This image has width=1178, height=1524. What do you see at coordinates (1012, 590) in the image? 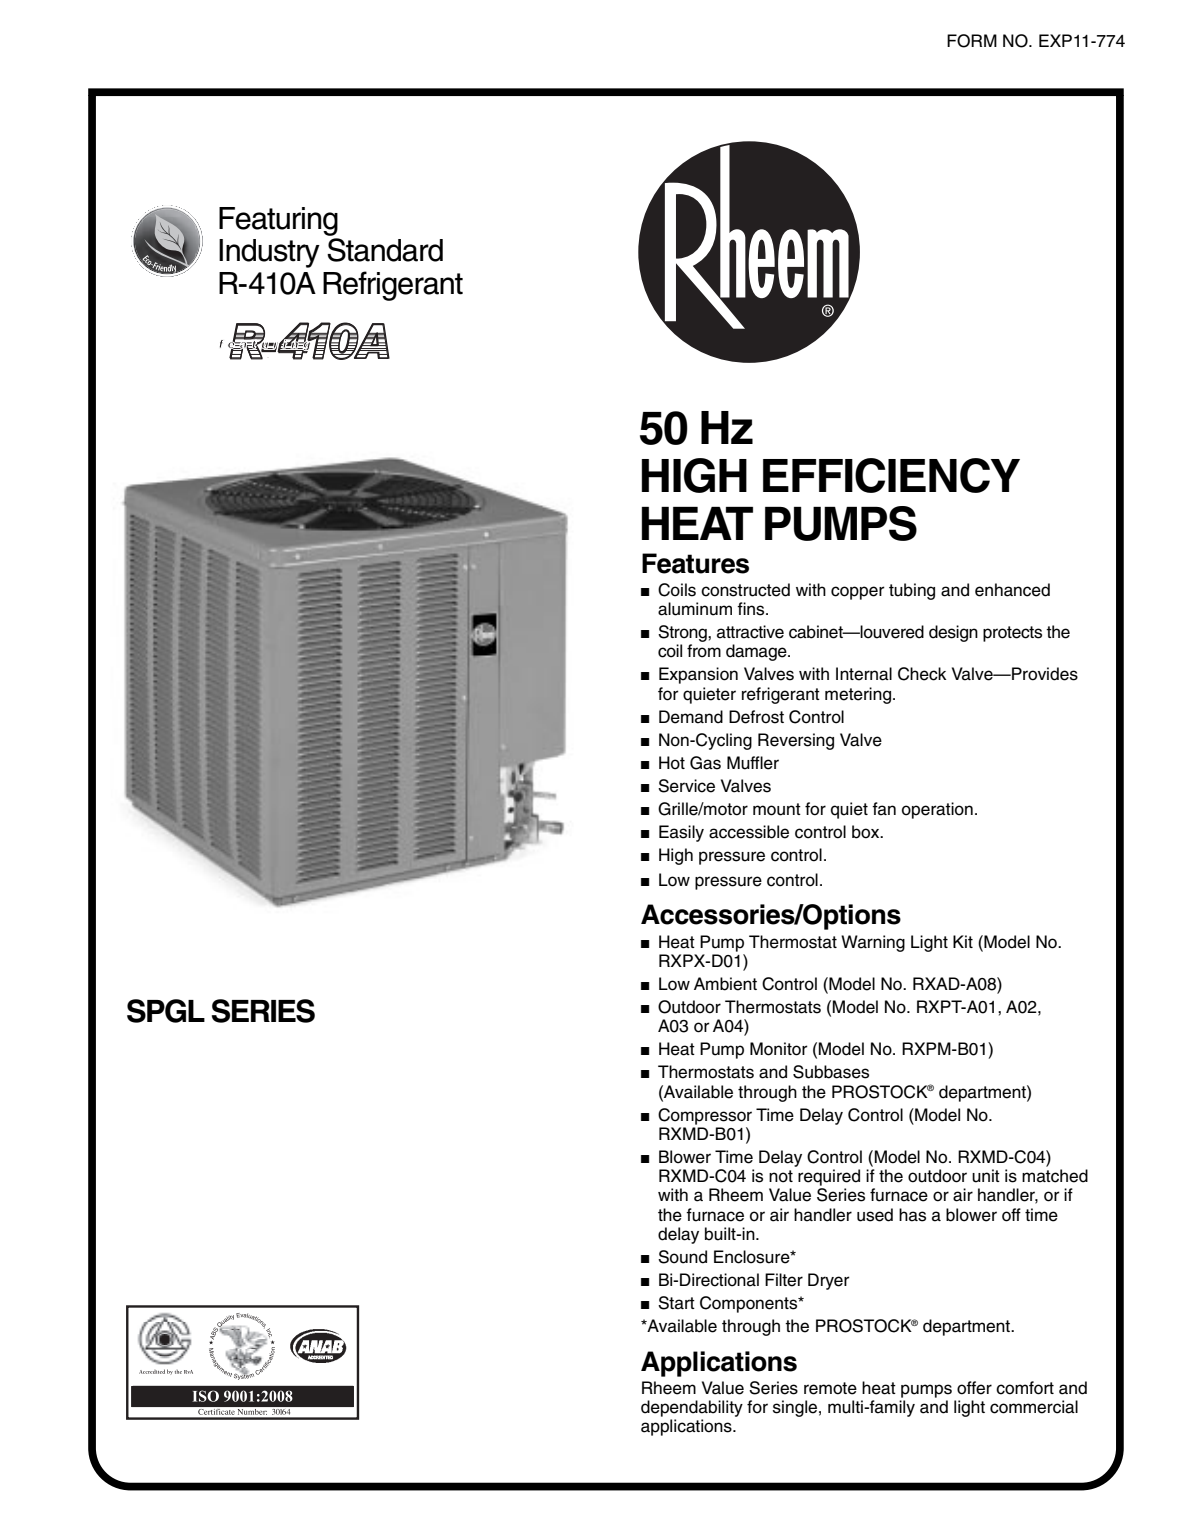
I see `enhanced` at bounding box center [1012, 590].
